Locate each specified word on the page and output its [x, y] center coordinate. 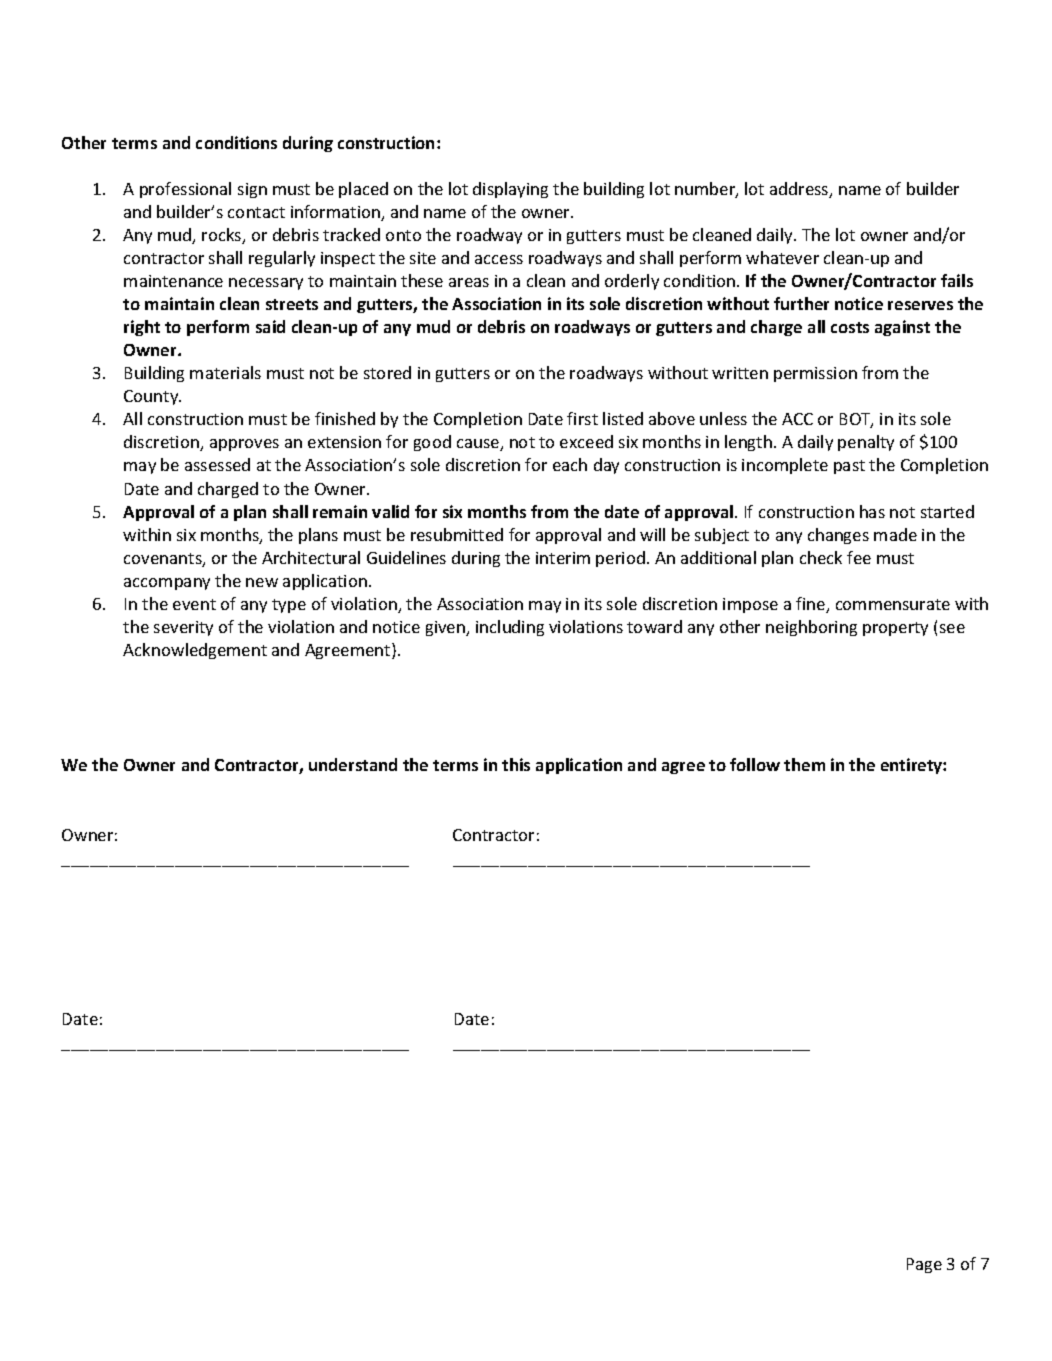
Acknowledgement [195, 651]
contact [256, 212]
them [804, 764]
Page [924, 1265]
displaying [510, 190]
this [516, 764]
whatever [782, 257]
